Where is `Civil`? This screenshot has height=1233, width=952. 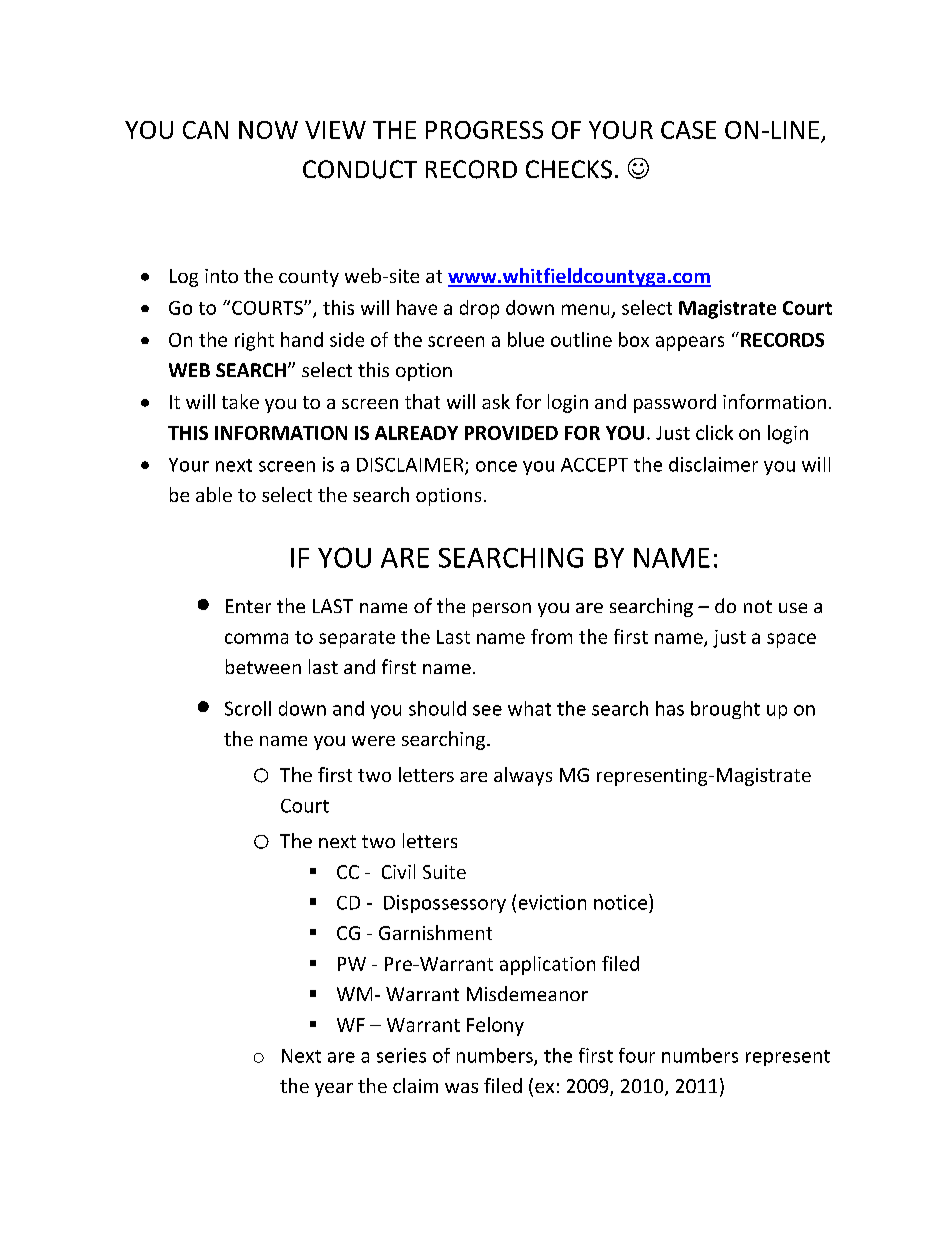 Civil is located at coordinates (398, 871).
